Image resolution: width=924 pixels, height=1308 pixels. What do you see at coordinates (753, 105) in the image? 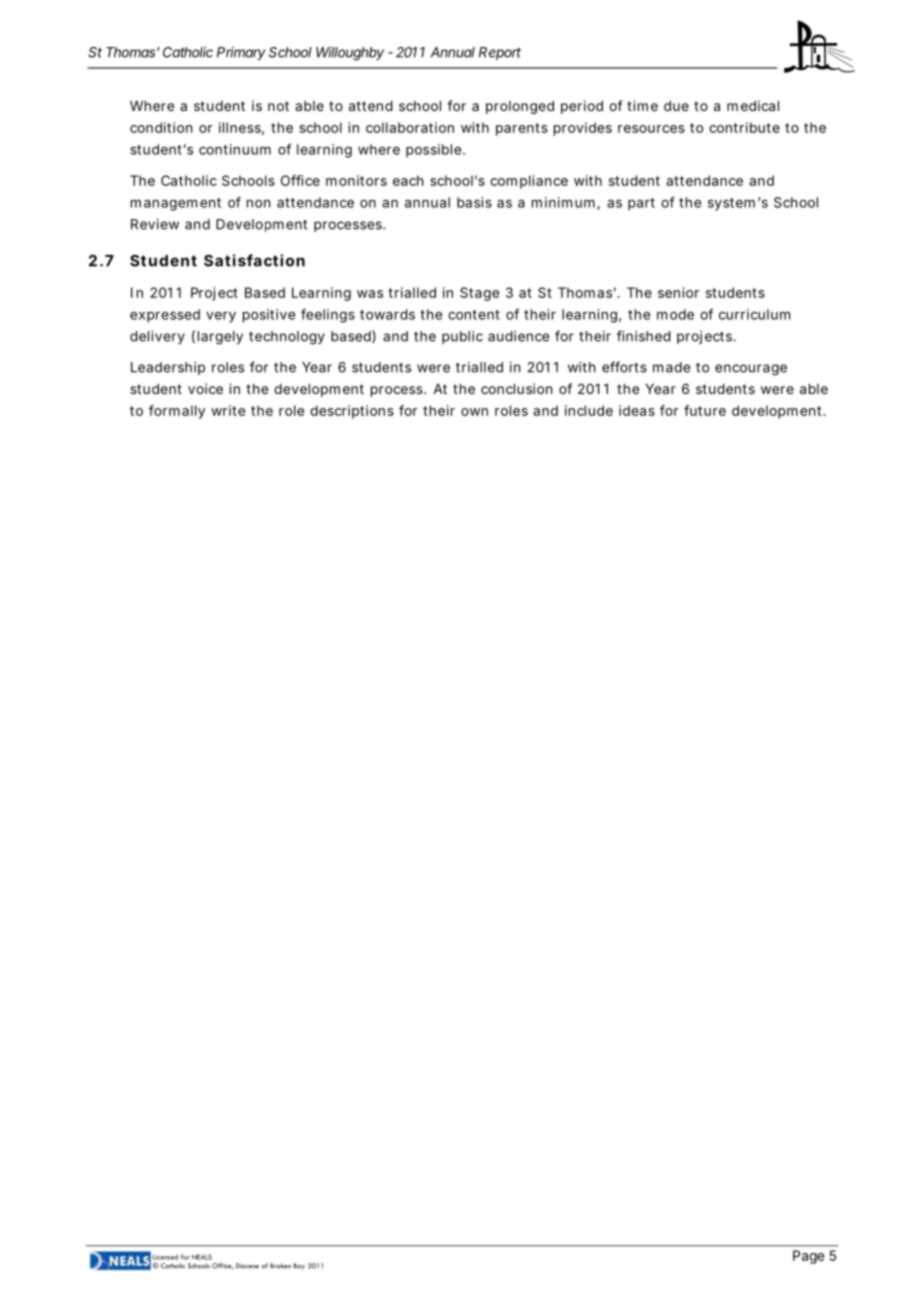
I see `medical` at bounding box center [753, 105].
